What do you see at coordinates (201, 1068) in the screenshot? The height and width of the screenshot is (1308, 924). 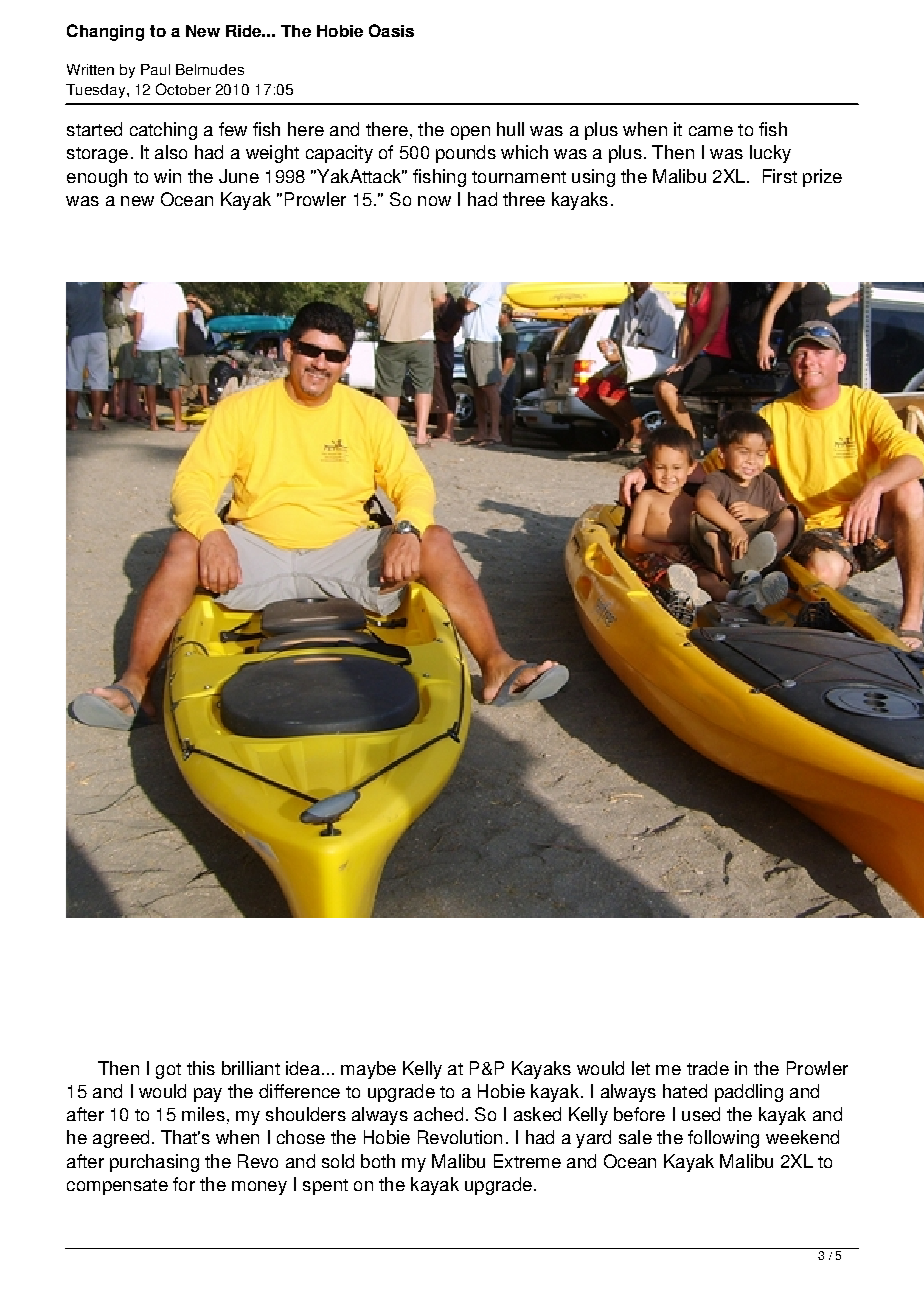 I see `this` at bounding box center [201, 1068].
